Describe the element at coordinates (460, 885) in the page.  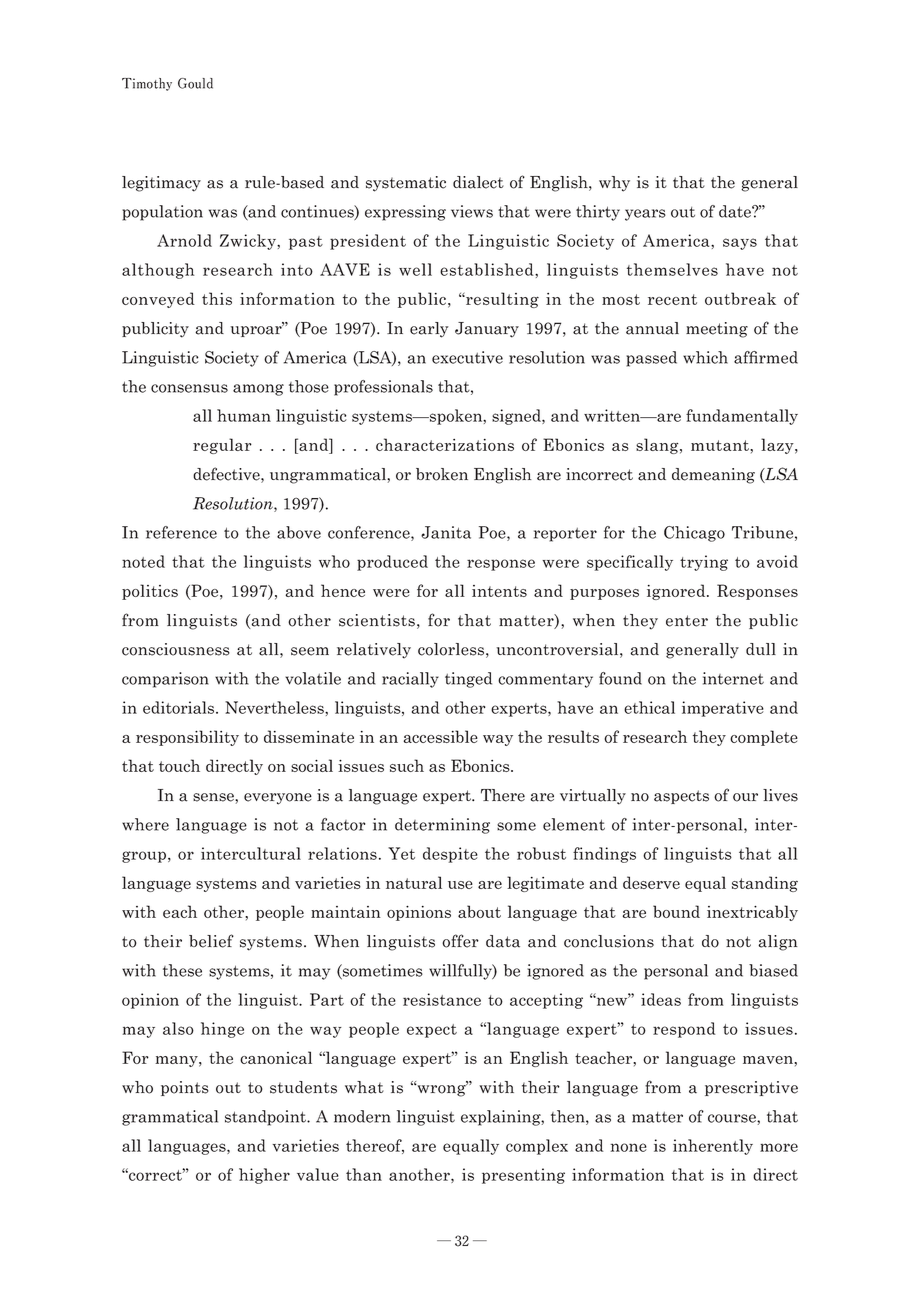
I see `use` at that location.
